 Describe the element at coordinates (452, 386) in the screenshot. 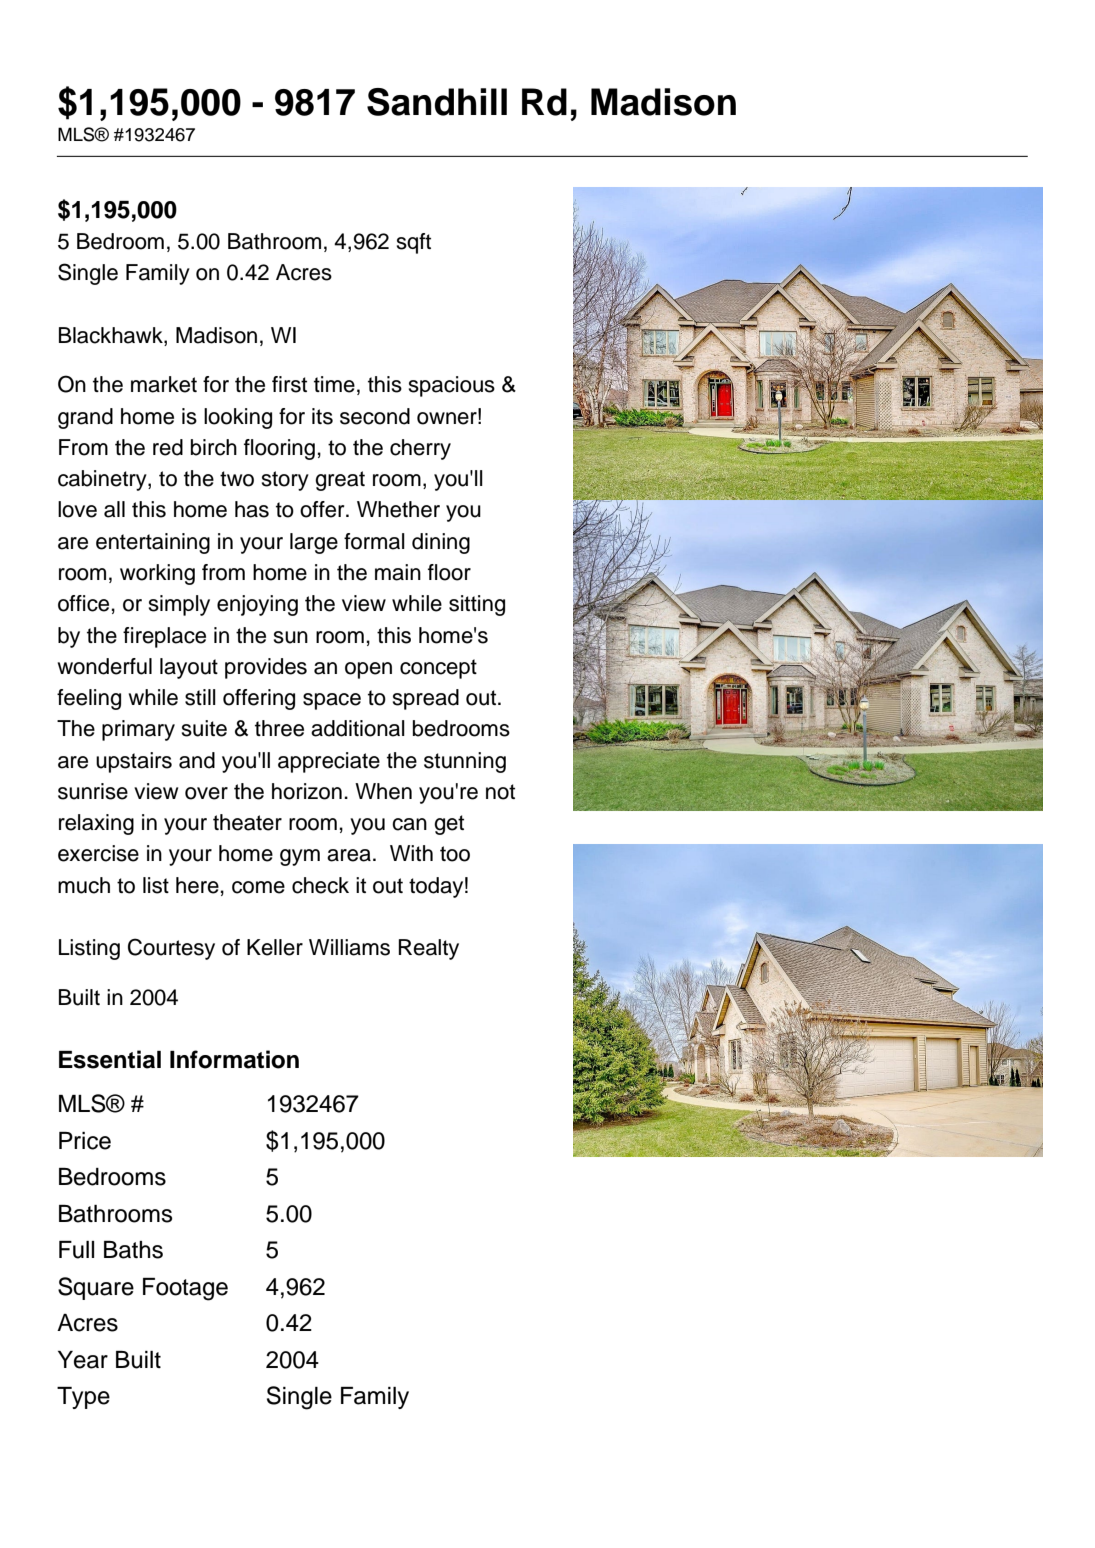

I see `spacious` at that location.
